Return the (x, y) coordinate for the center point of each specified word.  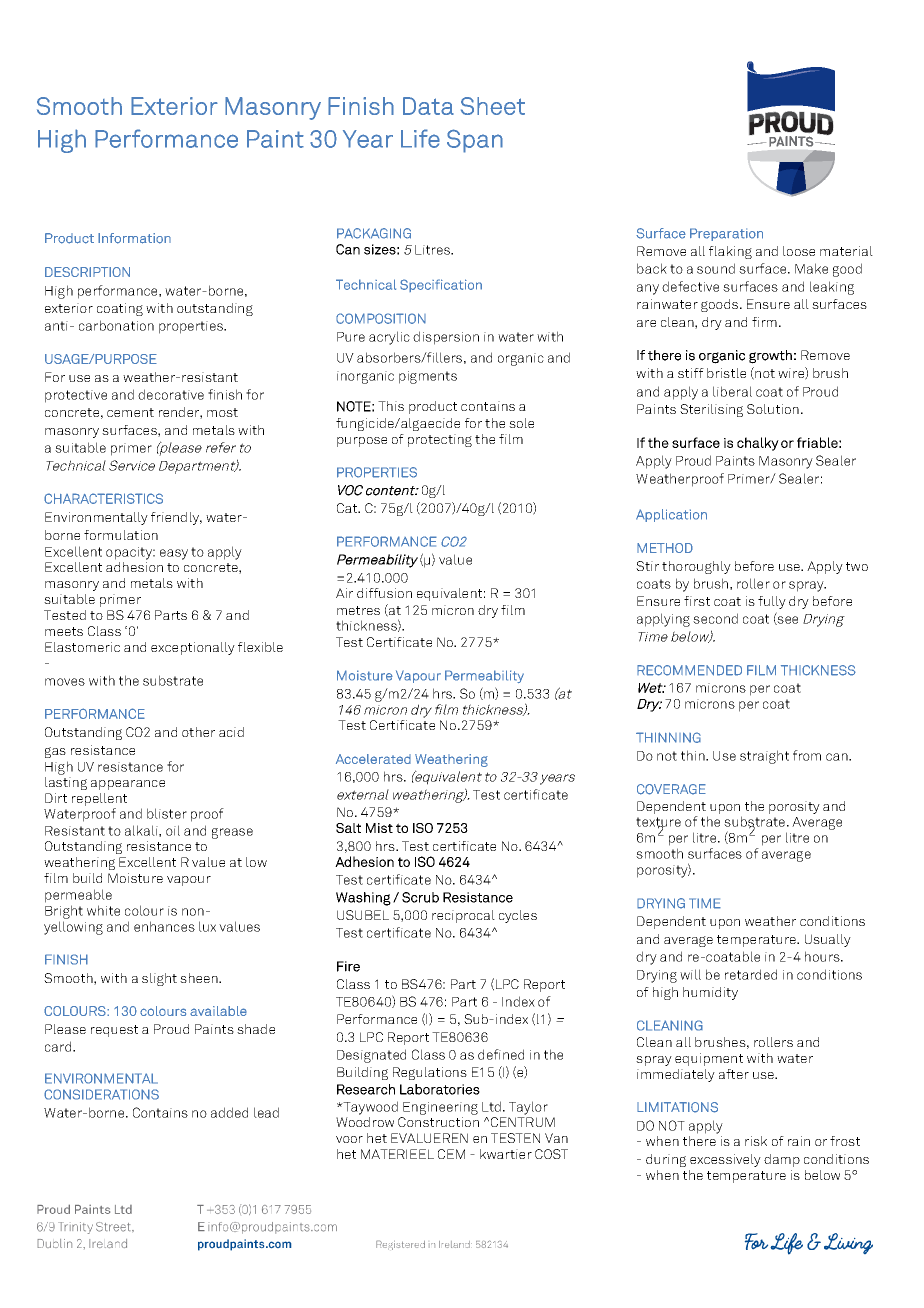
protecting (440, 440)
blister (167, 813)
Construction (438, 1122)
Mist (379, 828)
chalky (758, 444)
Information (134, 238)
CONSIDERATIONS (101, 1094)
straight (764, 757)
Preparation (726, 234)
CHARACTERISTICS (103, 498)
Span (475, 141)
